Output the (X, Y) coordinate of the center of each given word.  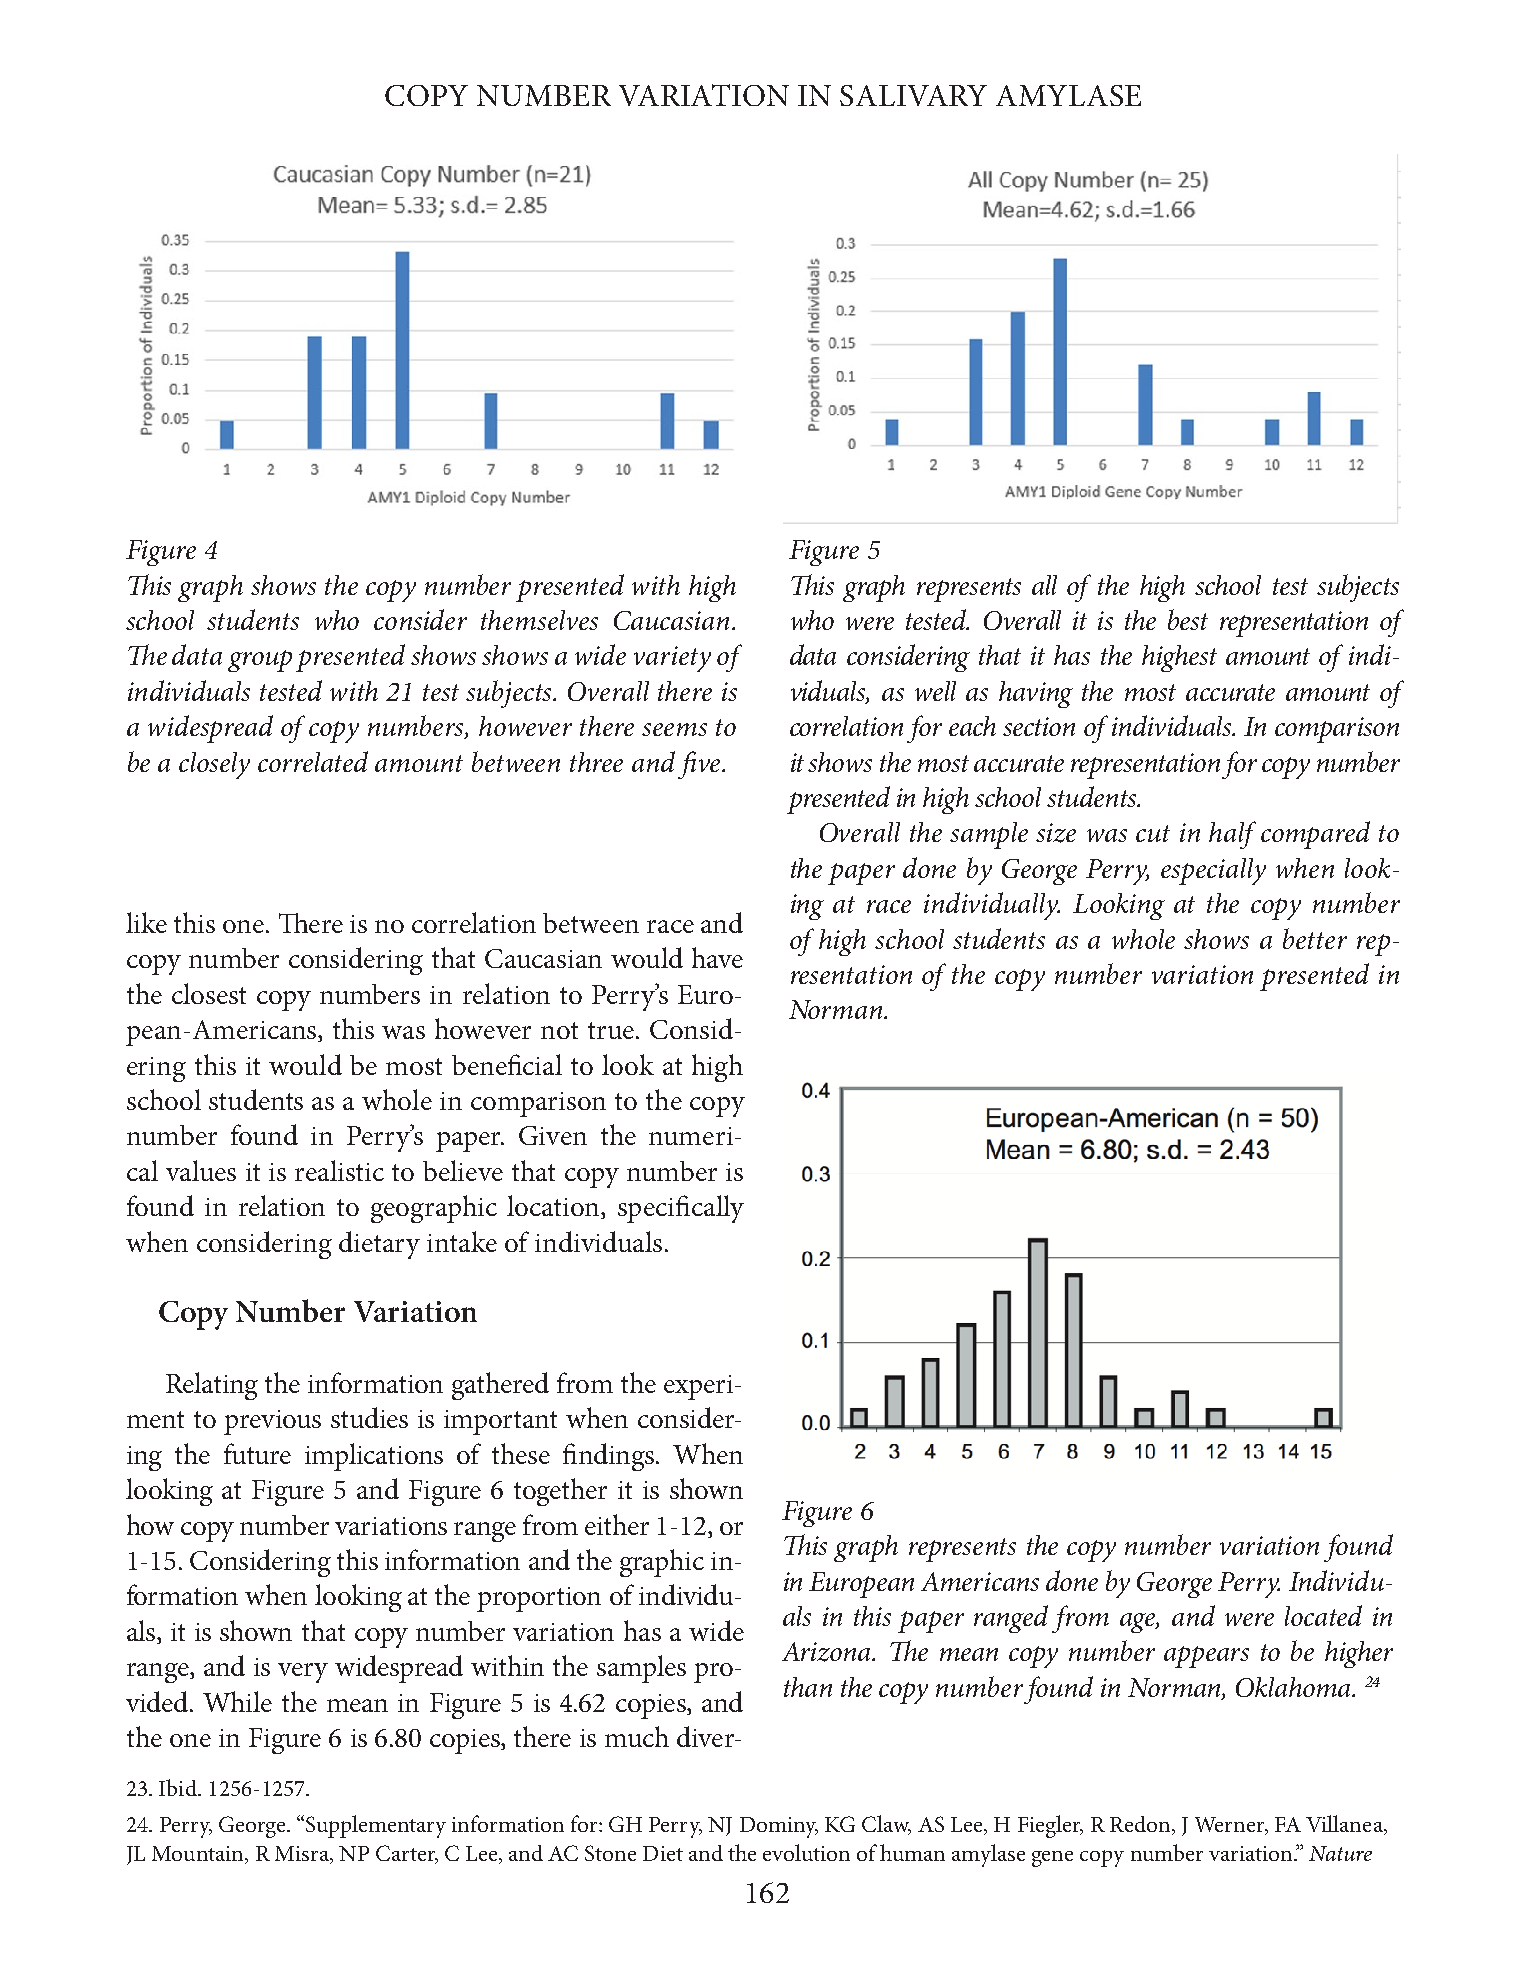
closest (209, 993)
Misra (303, 1855)
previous (272, 1422)
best (1188, 619)
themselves (539, 620)
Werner (1231, 1826)
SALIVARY (913, 95)
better (1315, 938)
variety (672, 659)
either (617, 1524)
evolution (806, 1852)
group (260, 661)
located (1323, 1615)
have (717, 957)
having (1036, 694)
